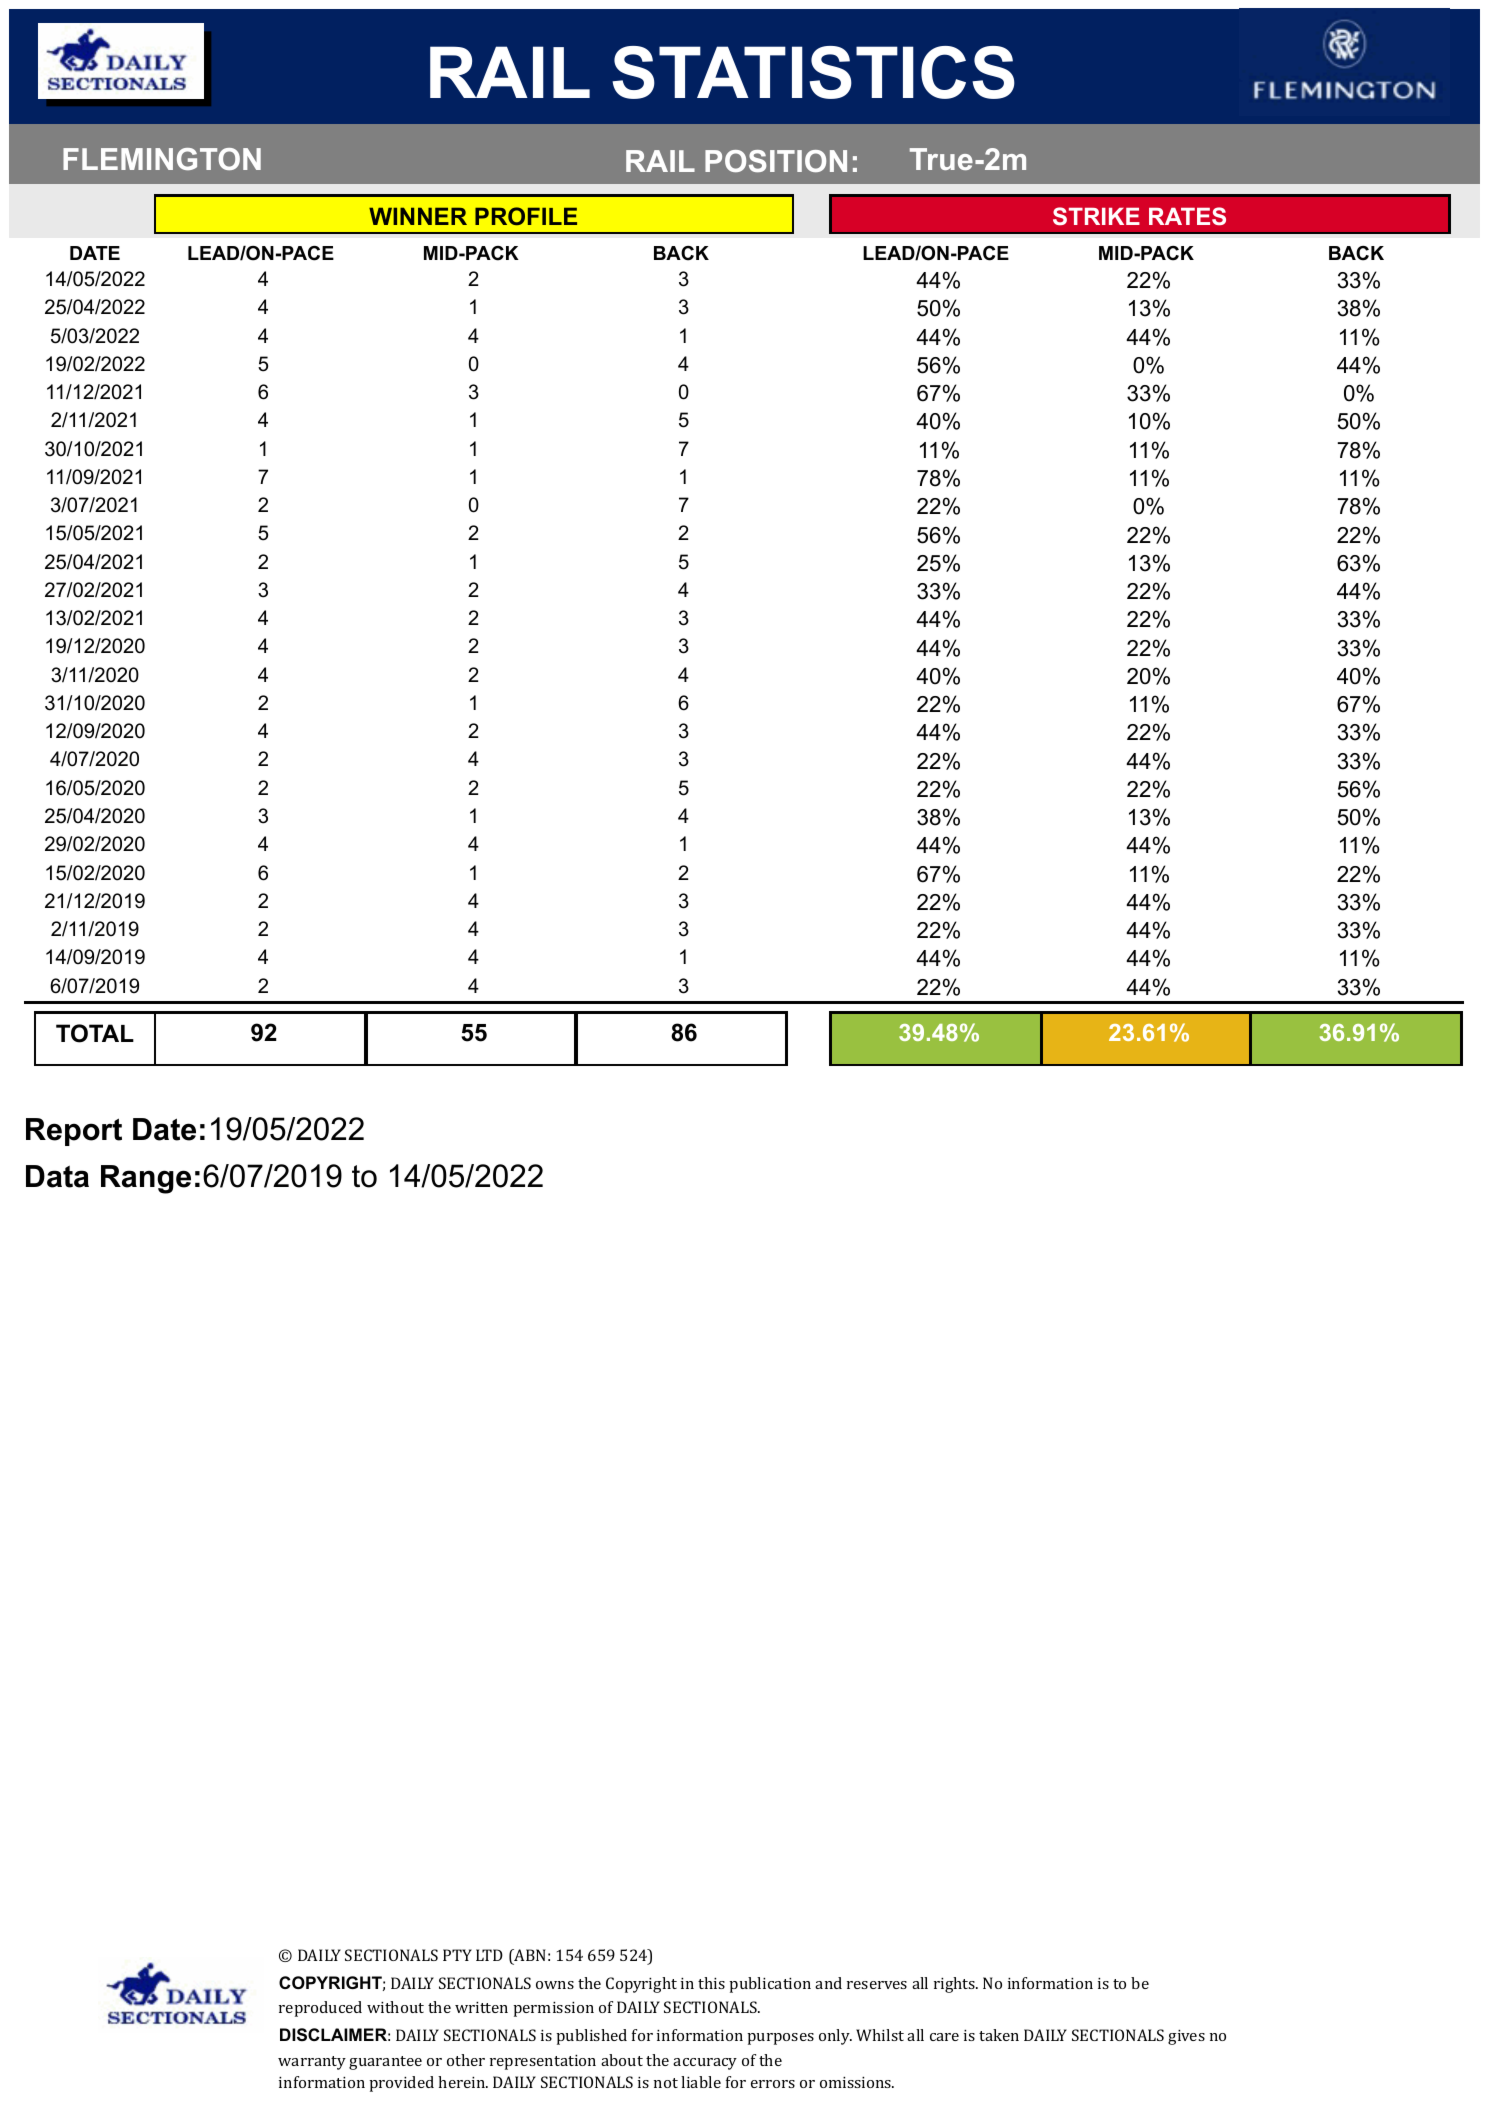  Describe the element at coordinates (312, 2063) in the screenshot. I see `warranty` at that location.
